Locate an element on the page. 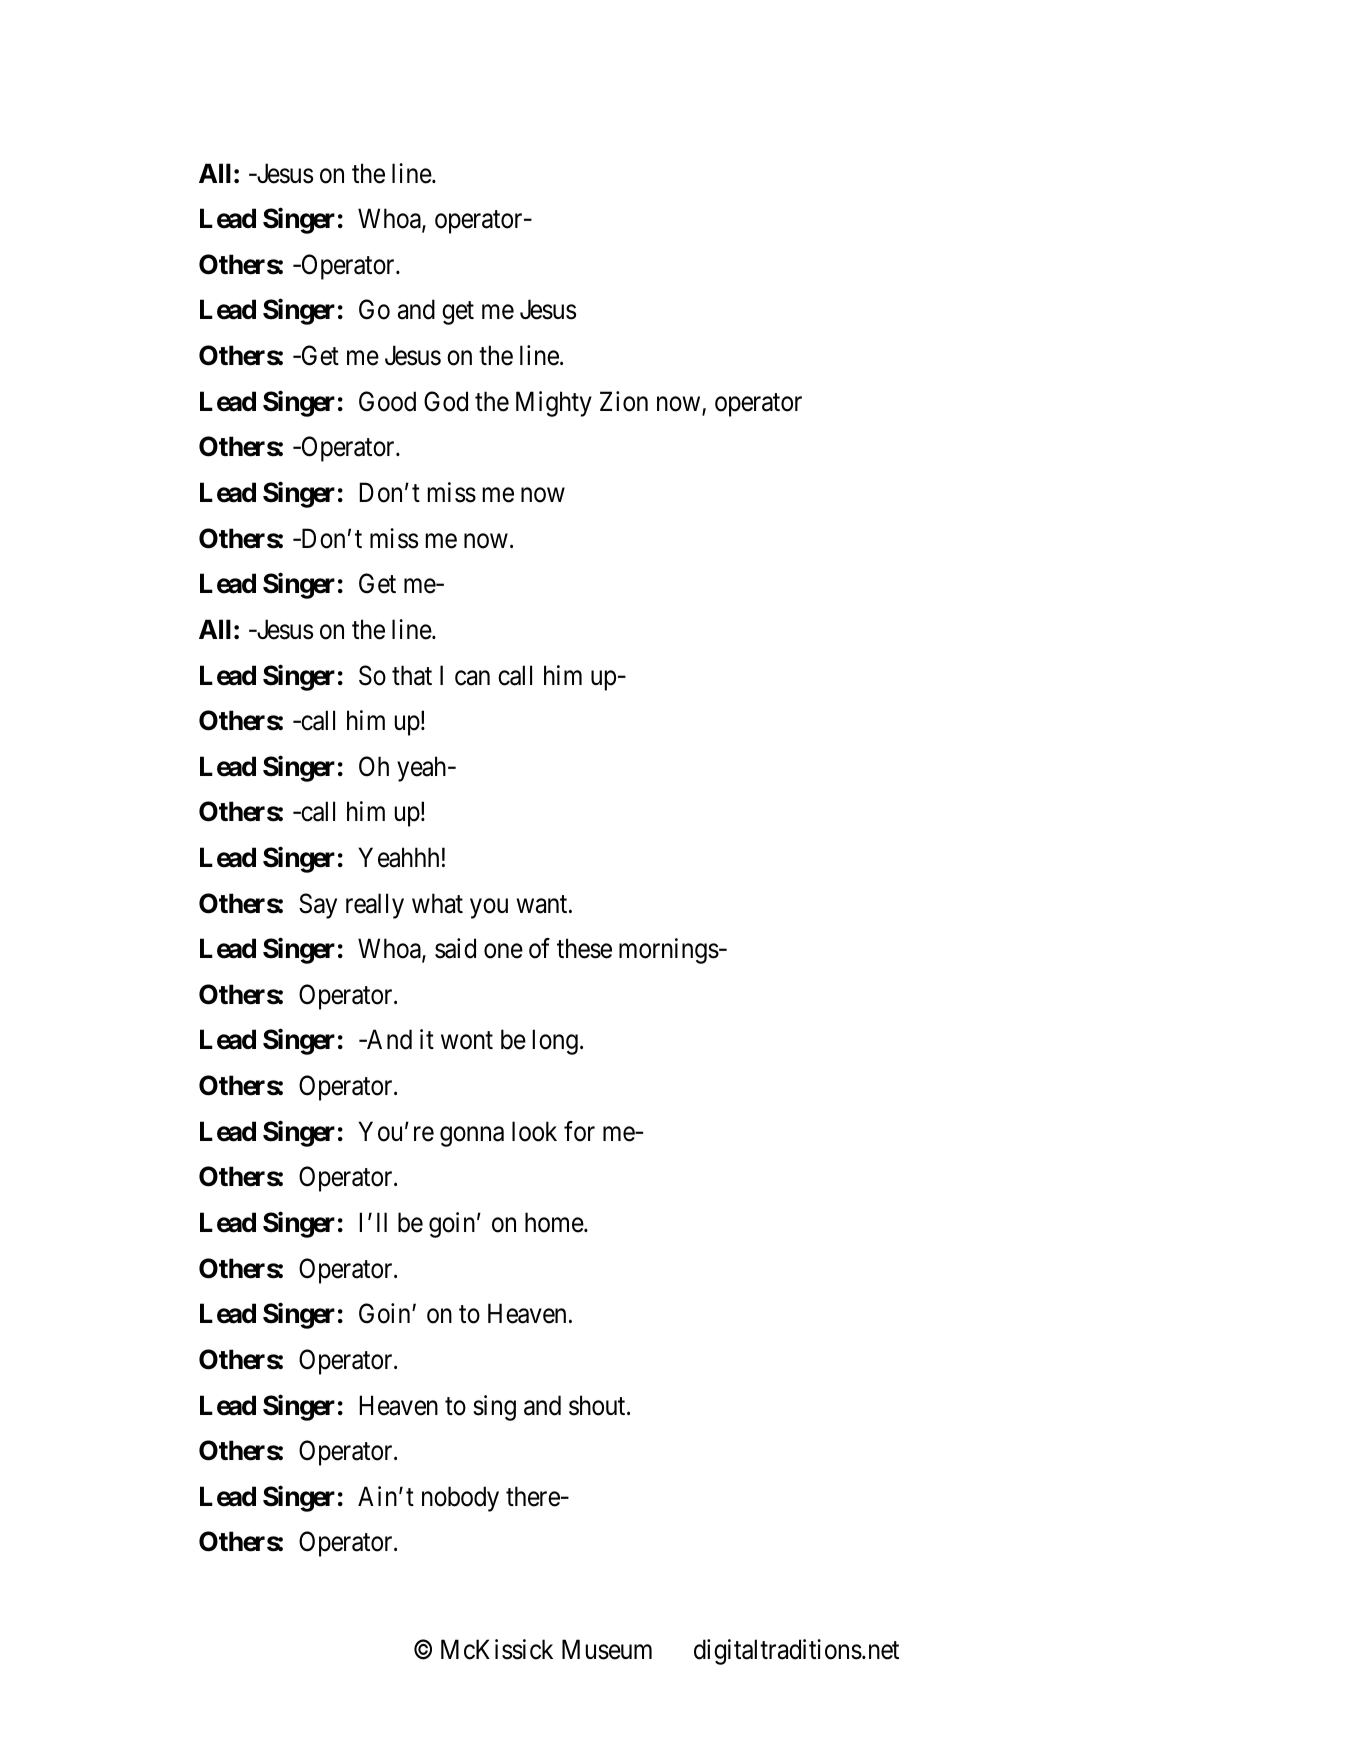 The image size is (1349, 1746). gonna is located at coordinates (472, 1137).
